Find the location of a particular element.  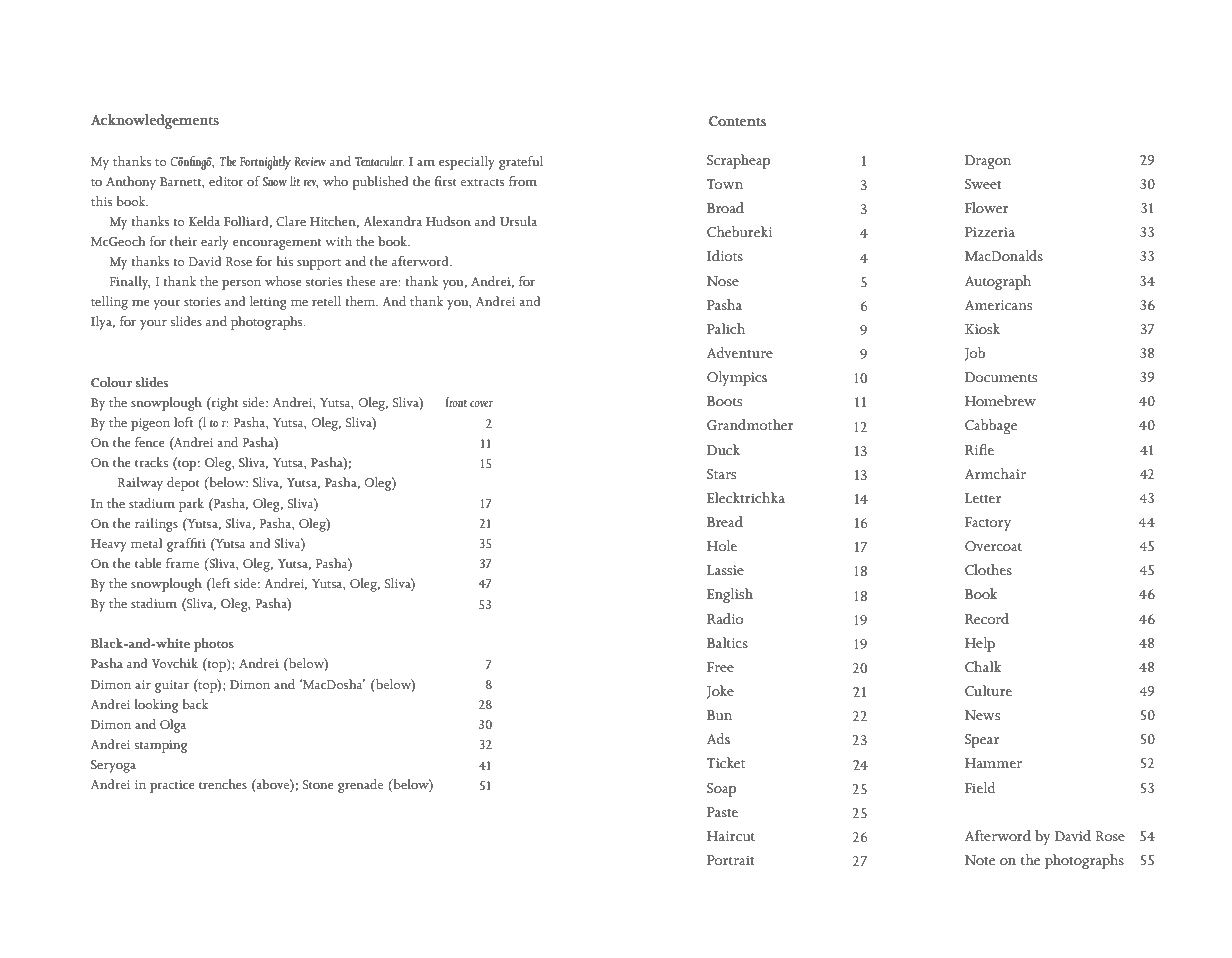

Sweet is located at coordinates (983, 184).
